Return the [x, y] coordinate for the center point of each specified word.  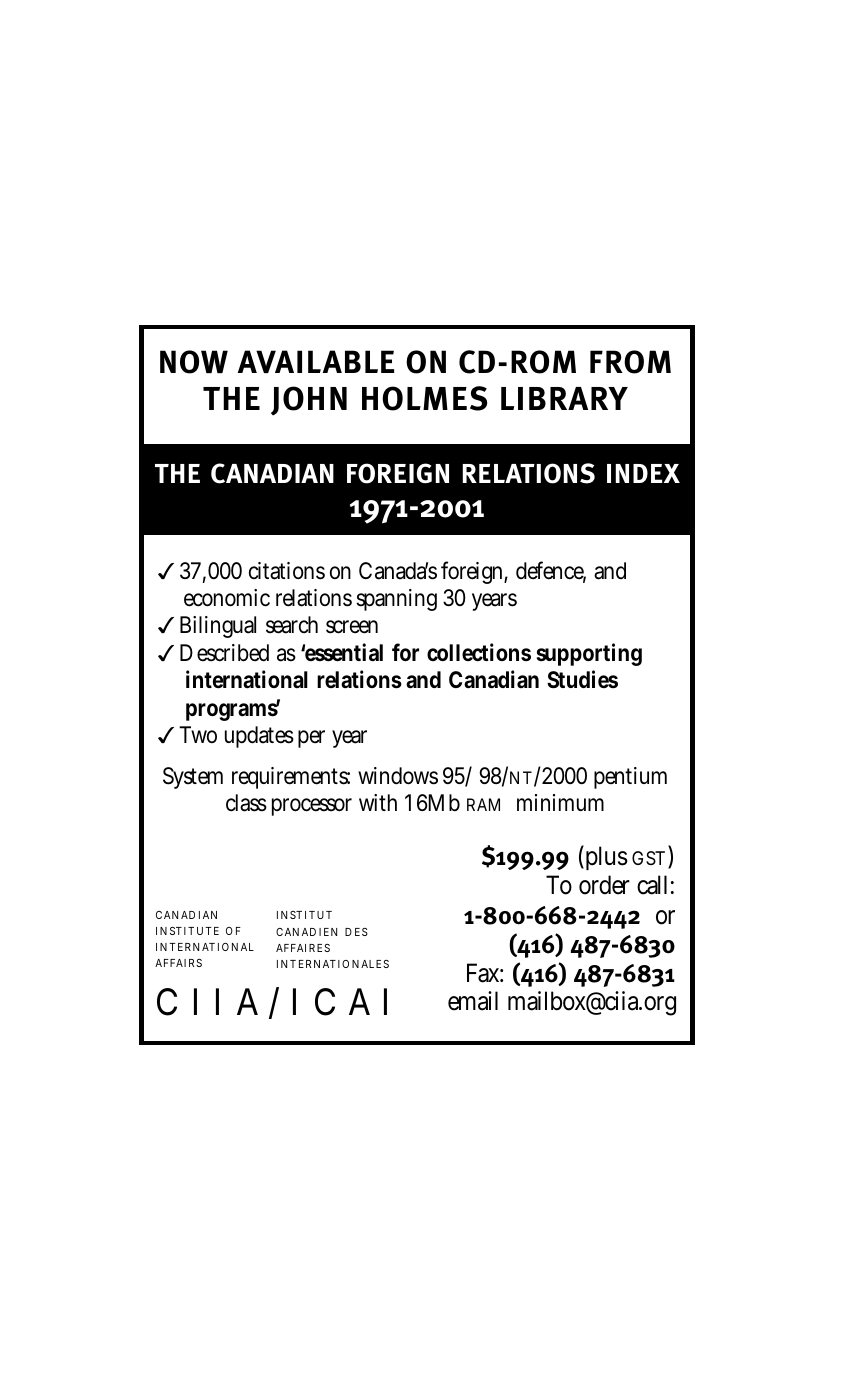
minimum [560, 802]
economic [227, 598]
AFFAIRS [178, 963]
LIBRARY [564, 398]
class [246, 803]
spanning [396, 600]
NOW [194, 362]
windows [398, 776]
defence [551, 571]
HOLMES [424, 398]
